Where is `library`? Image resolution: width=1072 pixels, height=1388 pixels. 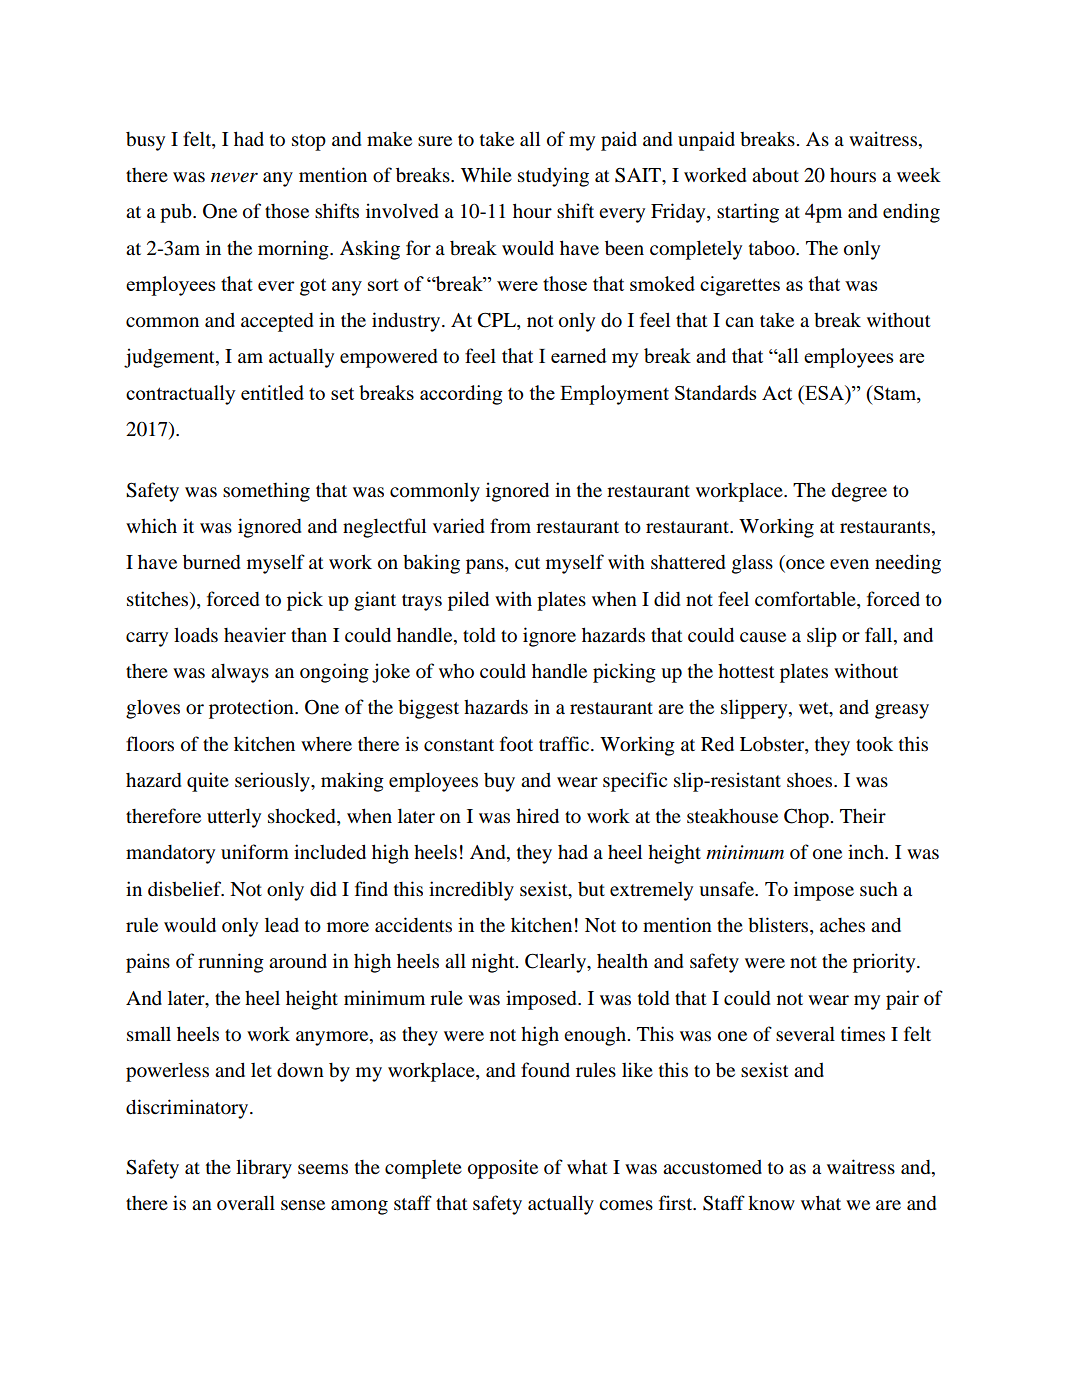 library is located at coordinates (264, 1169).
